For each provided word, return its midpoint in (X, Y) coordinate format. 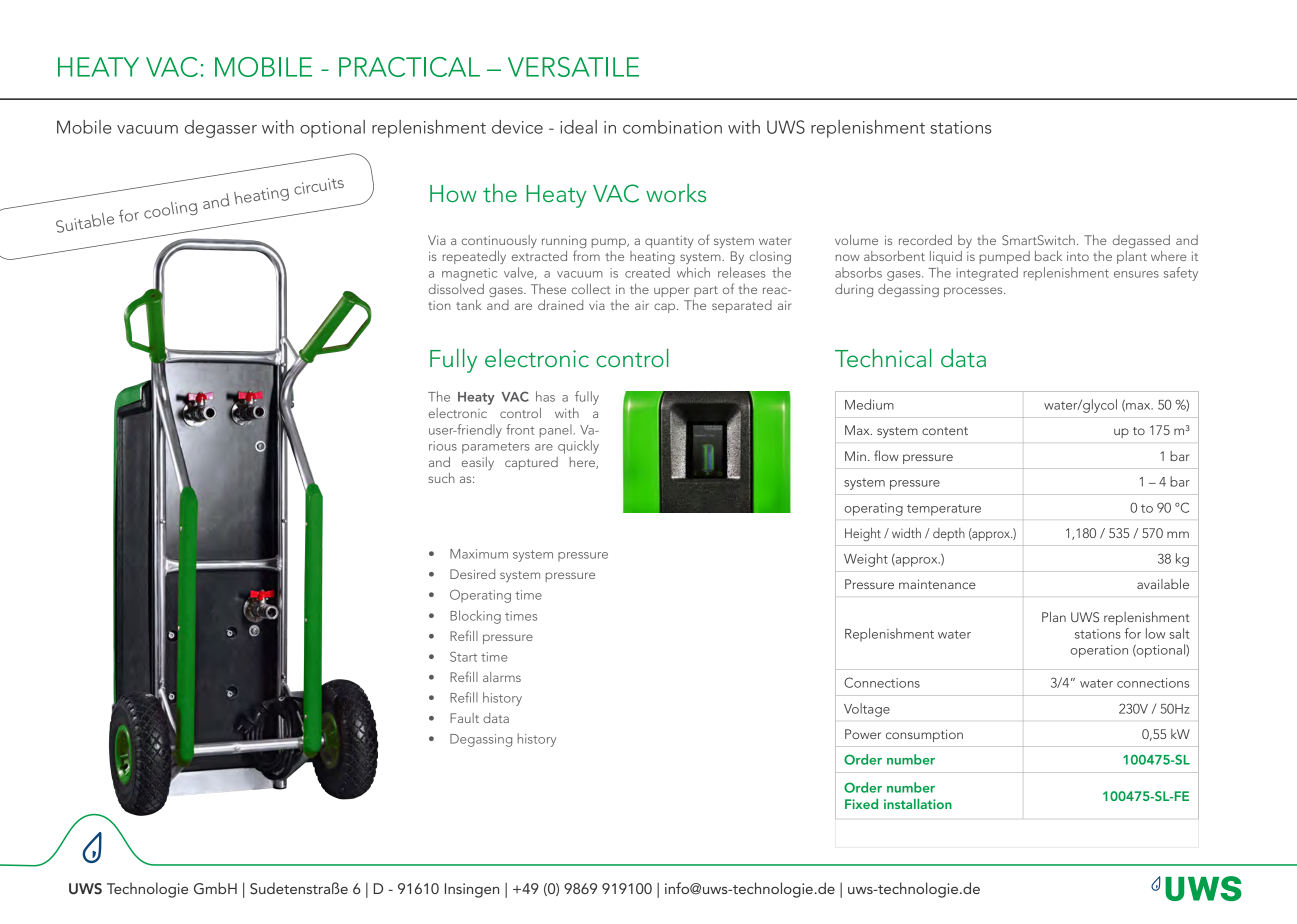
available (1163, 584)
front (520, 429)
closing (770, 257)
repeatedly (474, 257)
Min (855, 456)
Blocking (475, 617)
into (1078, 256)
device (517, 127)
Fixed (861, 803)
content (945, 431)
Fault (464, 718)
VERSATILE (573, 67)
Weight (866, 560)
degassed (1141, 241)
